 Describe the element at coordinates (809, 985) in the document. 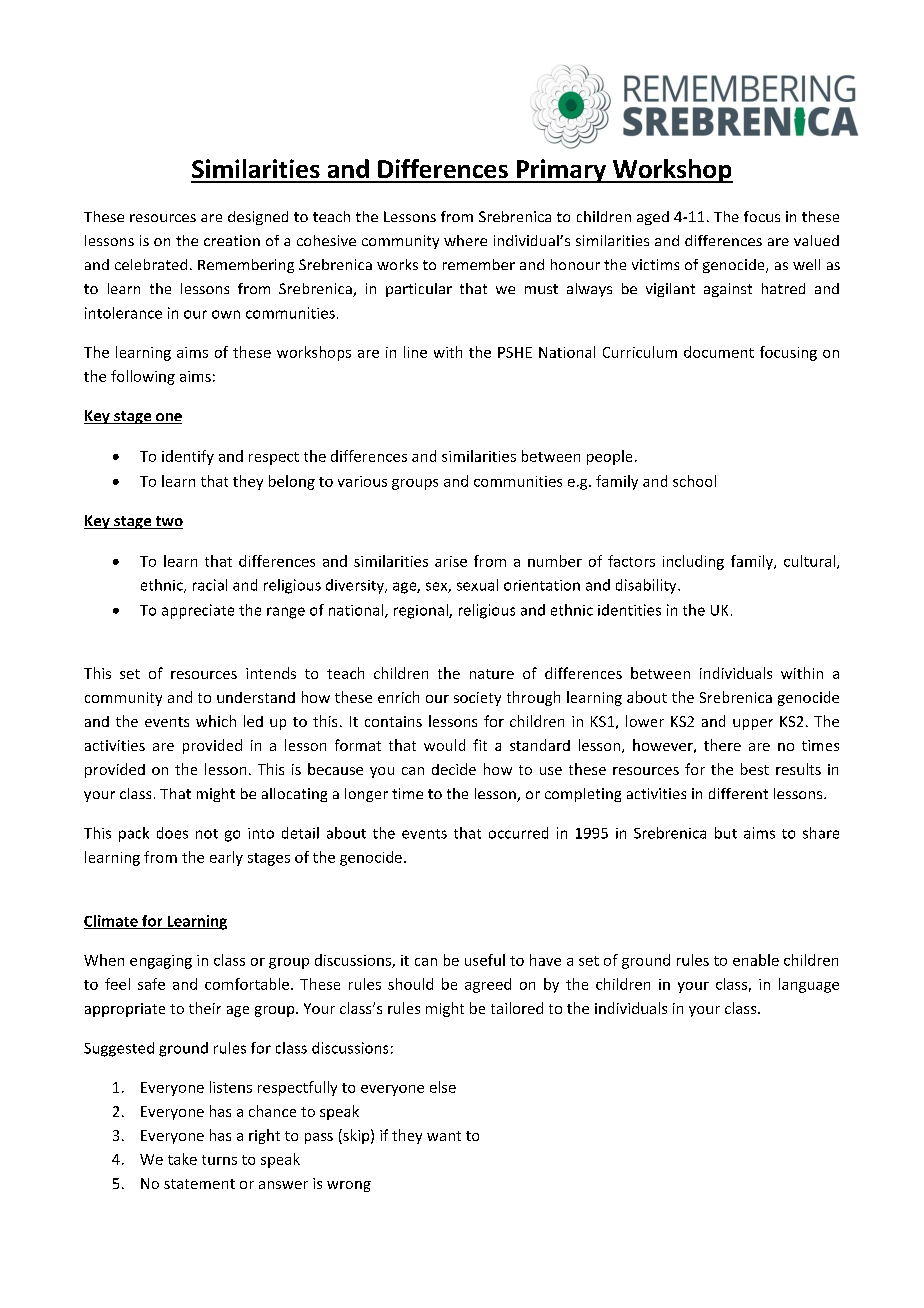

I see `language` at that location.
